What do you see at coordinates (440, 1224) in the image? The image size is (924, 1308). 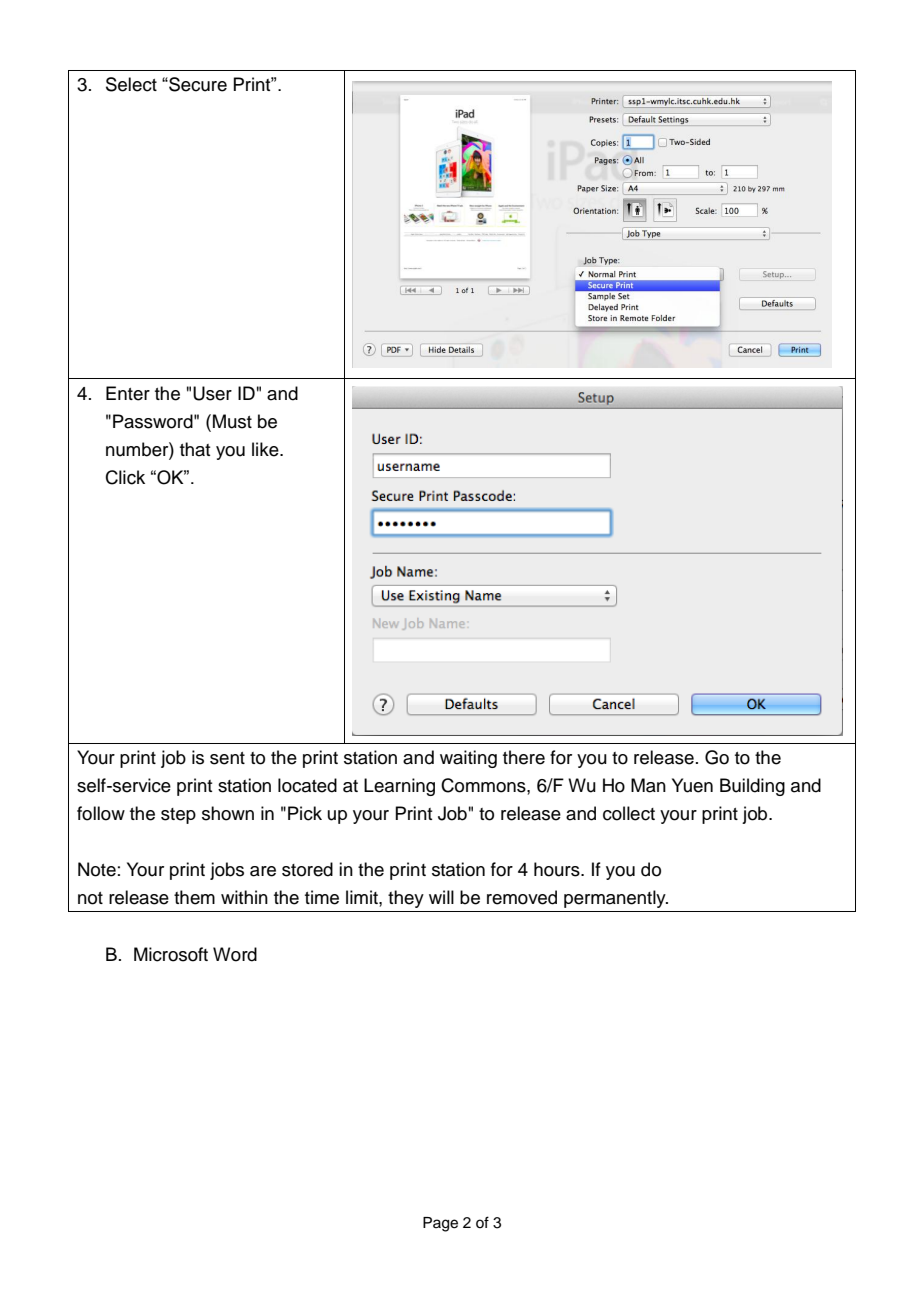 I see `Page` at bounding box center [440, 1224].
